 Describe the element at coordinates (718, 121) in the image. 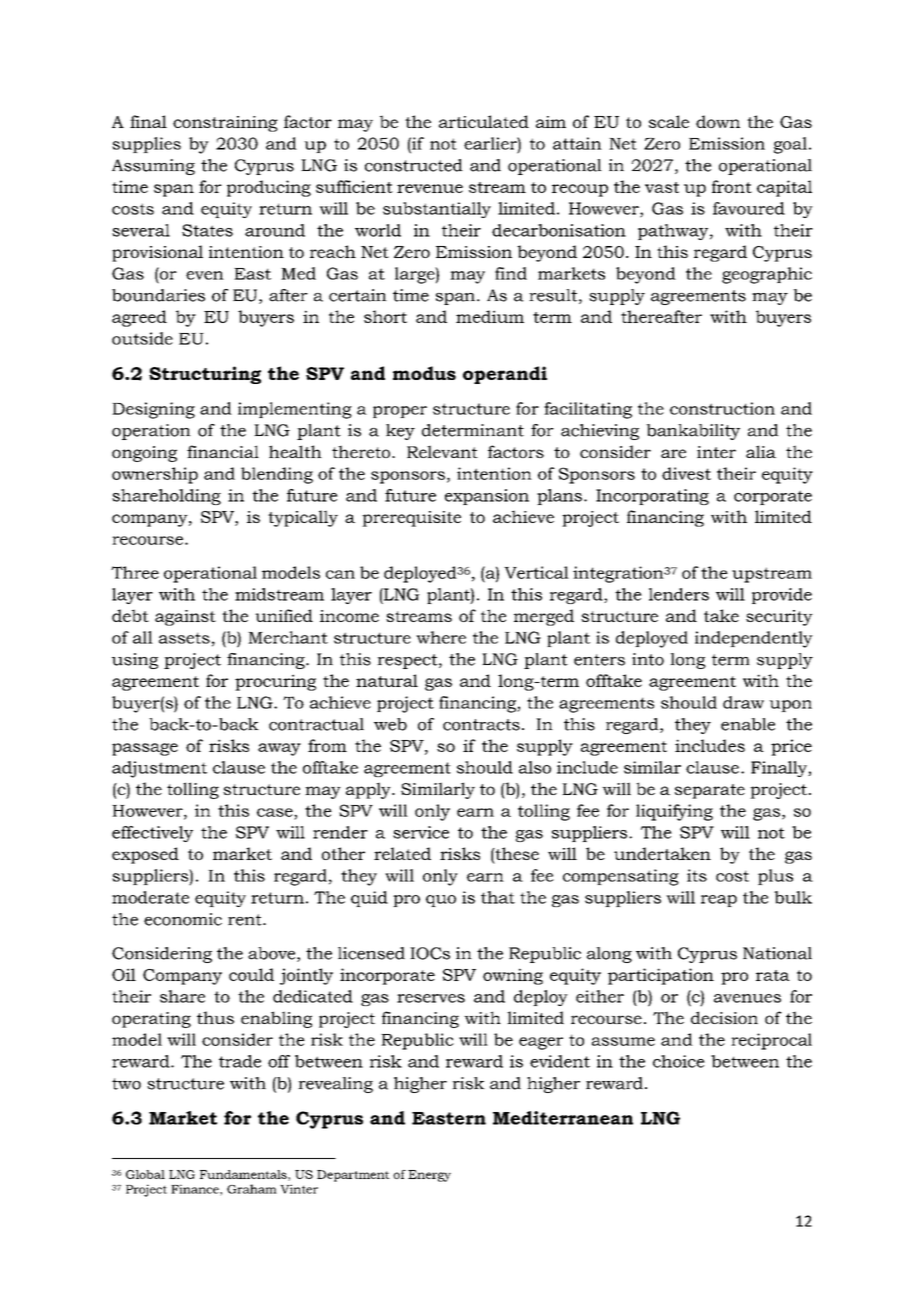

I see `down` at that location.
